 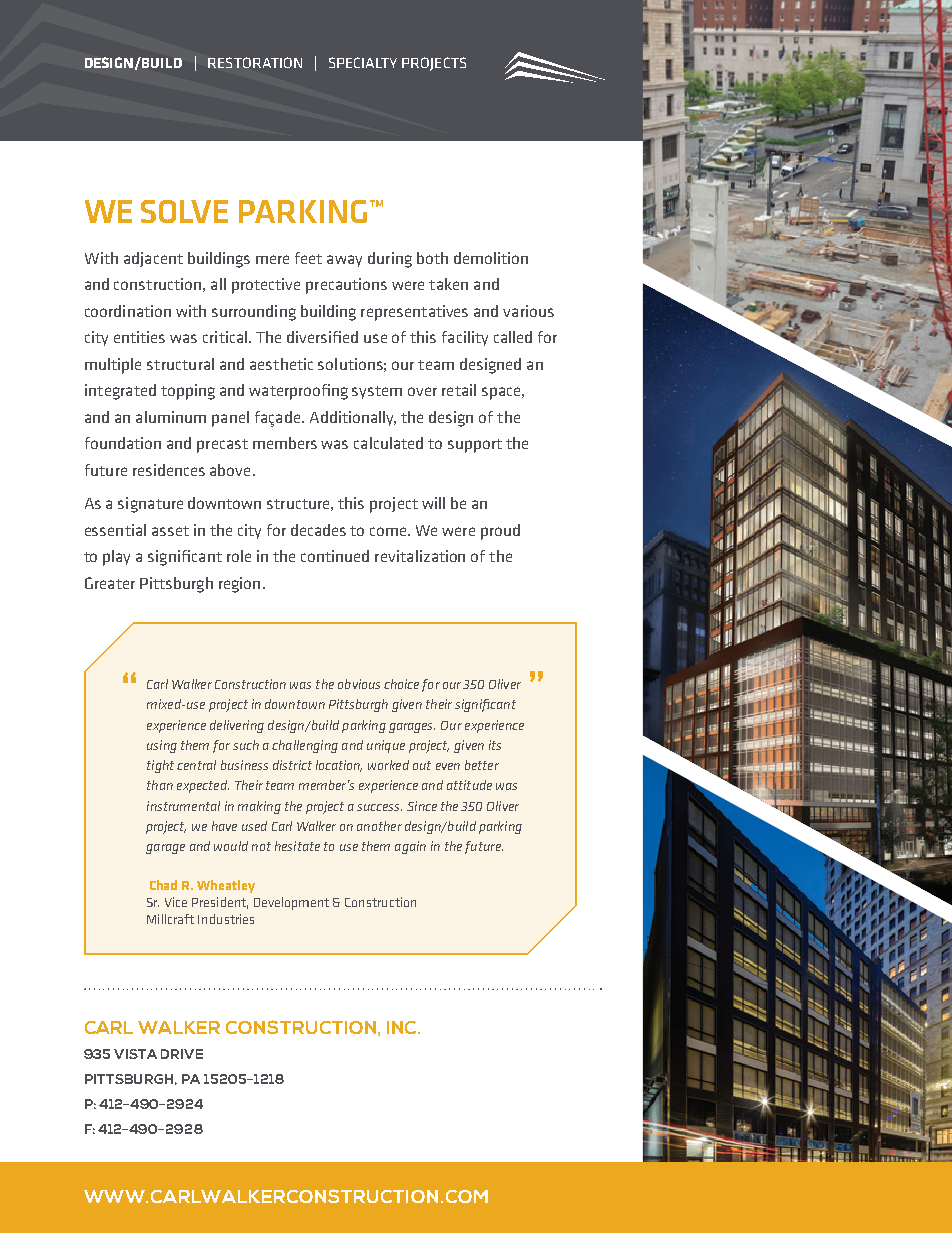 What do you see at coordinates (335, 556) in the screenshot?
I see `continued` at bounding box center [335, 556].
